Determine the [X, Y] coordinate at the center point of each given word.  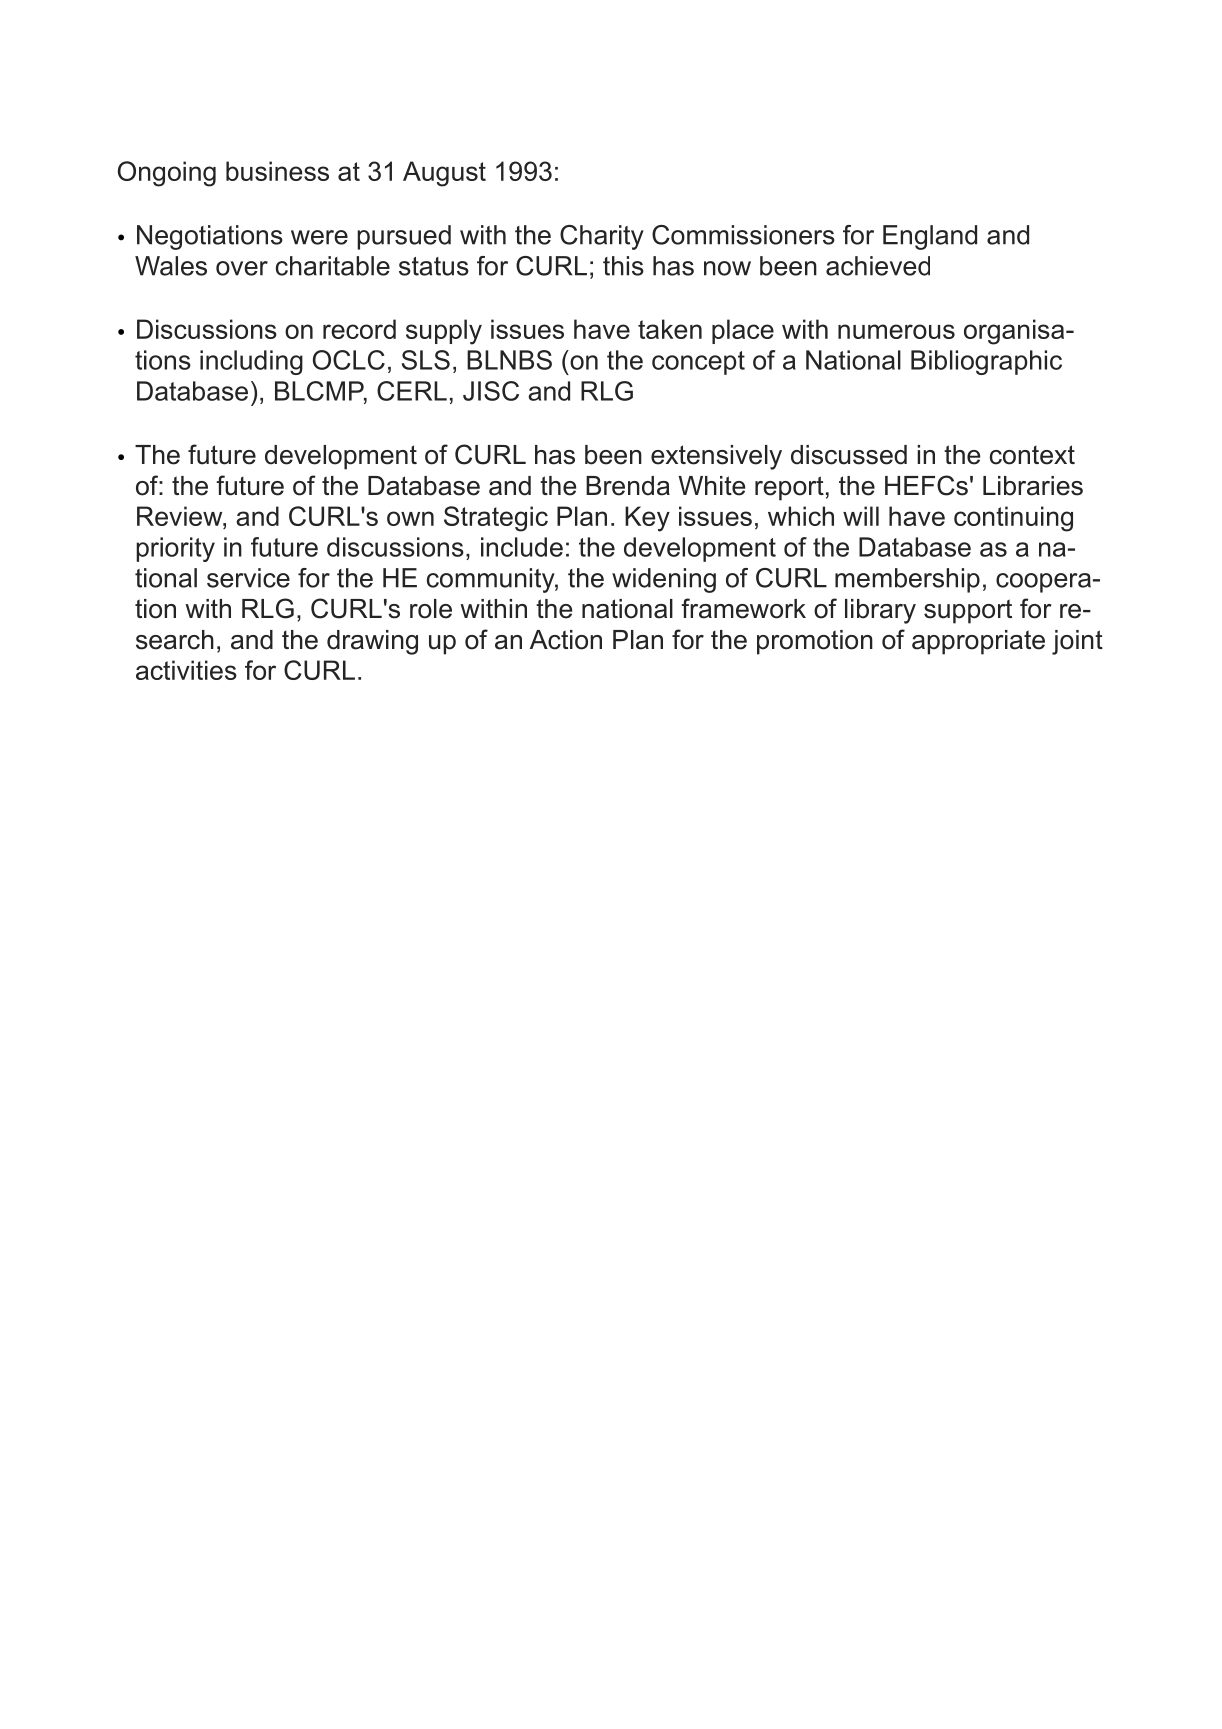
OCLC [349, 360]
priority [175, 549]
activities [186, 670]
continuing [1013, 519]
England [930, 237]
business [277, 171]
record [359, 329]
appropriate [978, 642]
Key [647, 519]
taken [670, 329]
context [1032, 455]
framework [743, 608]
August [444, 174]
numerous [896, 331]
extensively [716, 457]
